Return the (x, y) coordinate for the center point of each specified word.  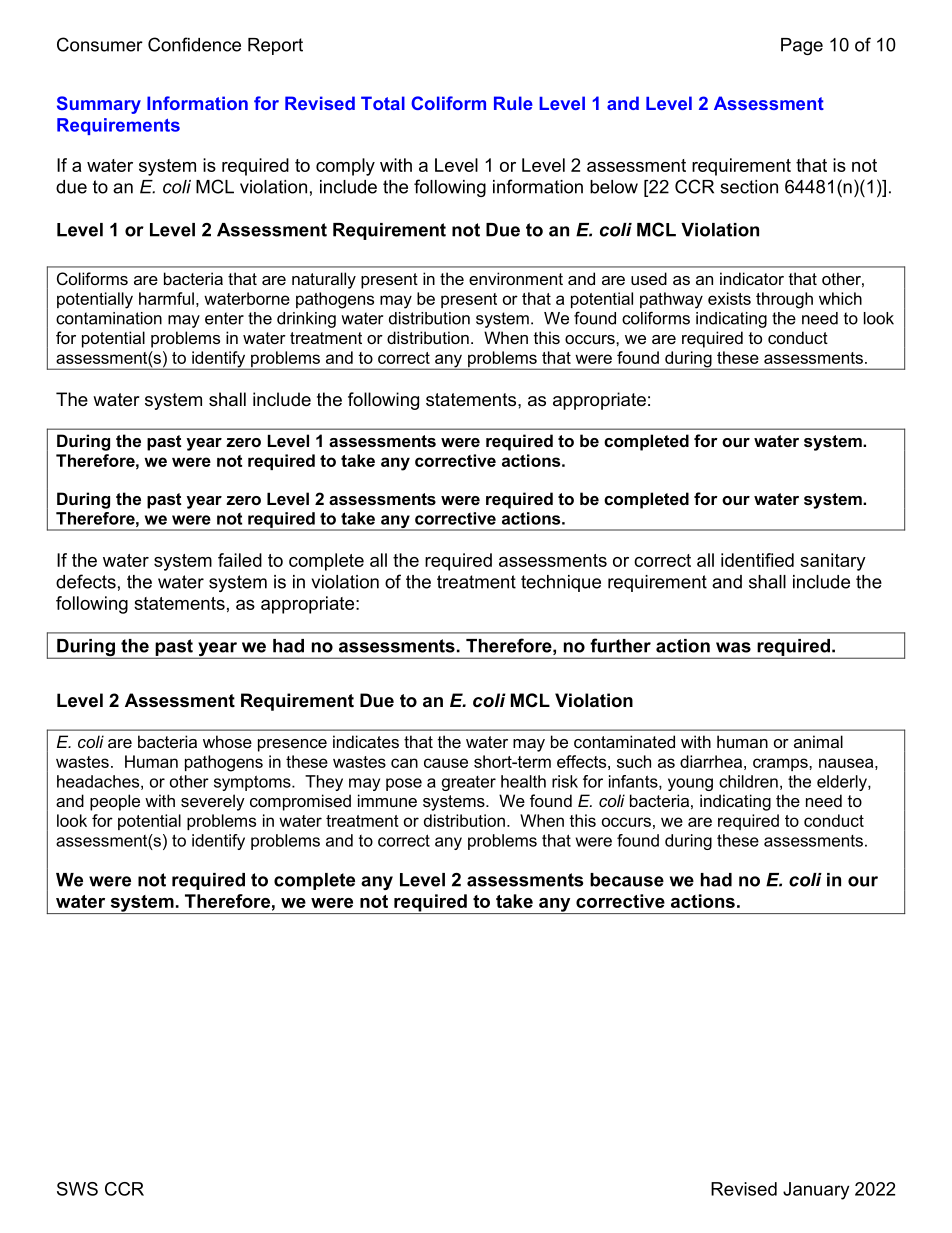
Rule (513, 103)
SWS (77, 1189)
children (748, 781)
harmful (166, 298)
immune (387, 800)
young (690, 784)
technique (561, 583)
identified (757, 560)
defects (86, 581)
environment (516, 278)
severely (213, 802)
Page (802, 46)
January (816, 1191)
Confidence (194, 44)
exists (729, 298)
